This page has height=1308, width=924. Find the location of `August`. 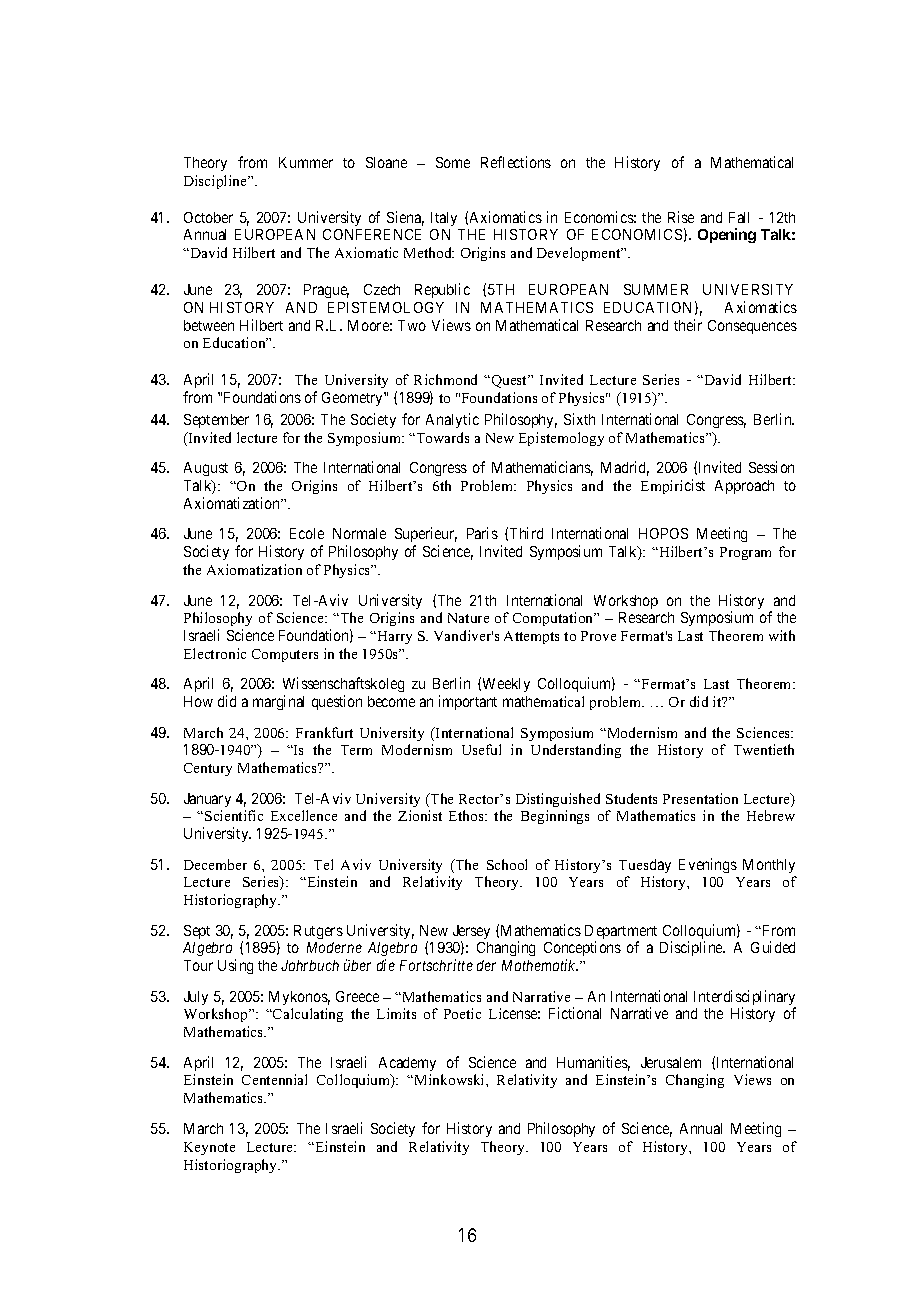

August is located at coordinates (206, 469).
